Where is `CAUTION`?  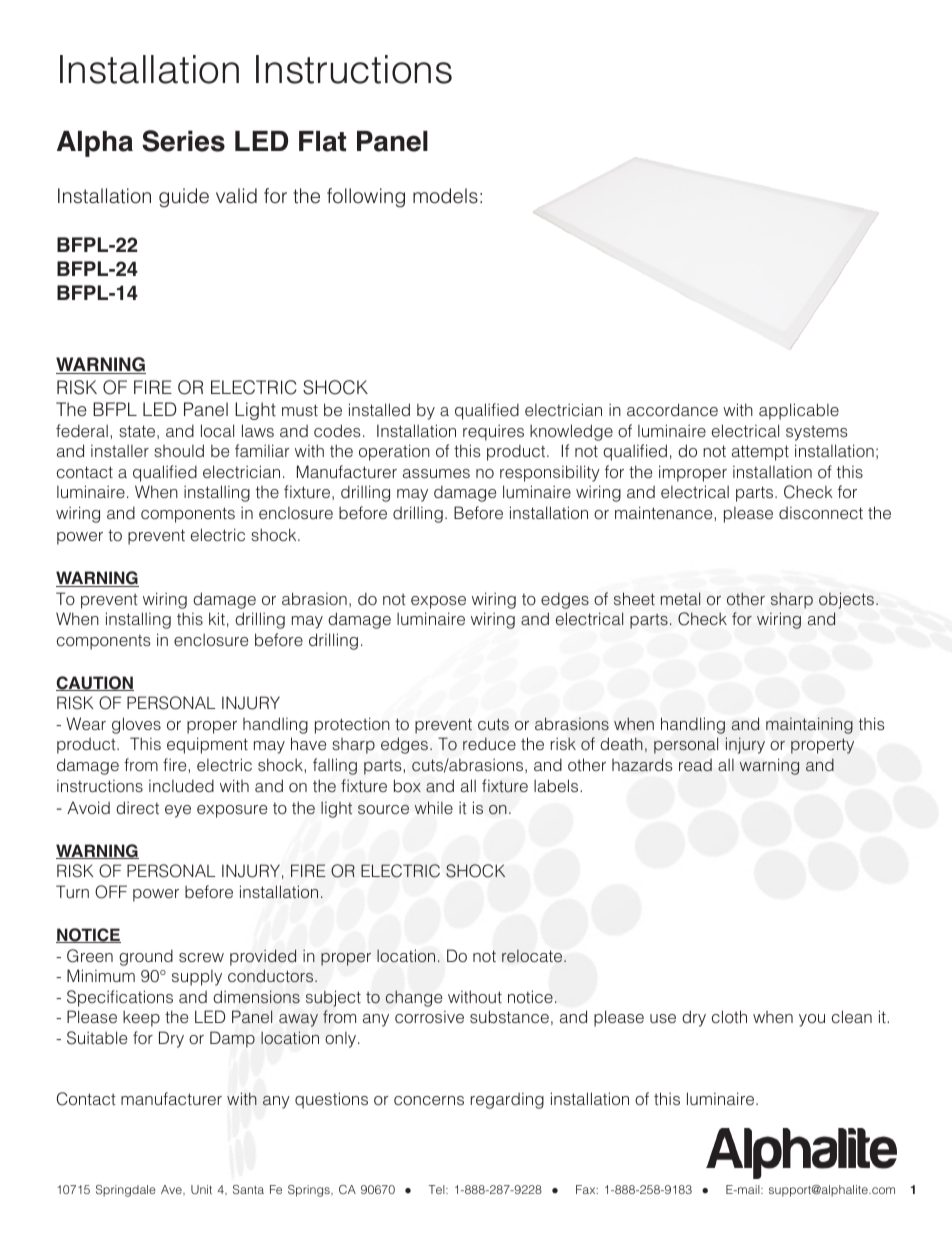 CAUTION is located at coordinates (95, 683).
